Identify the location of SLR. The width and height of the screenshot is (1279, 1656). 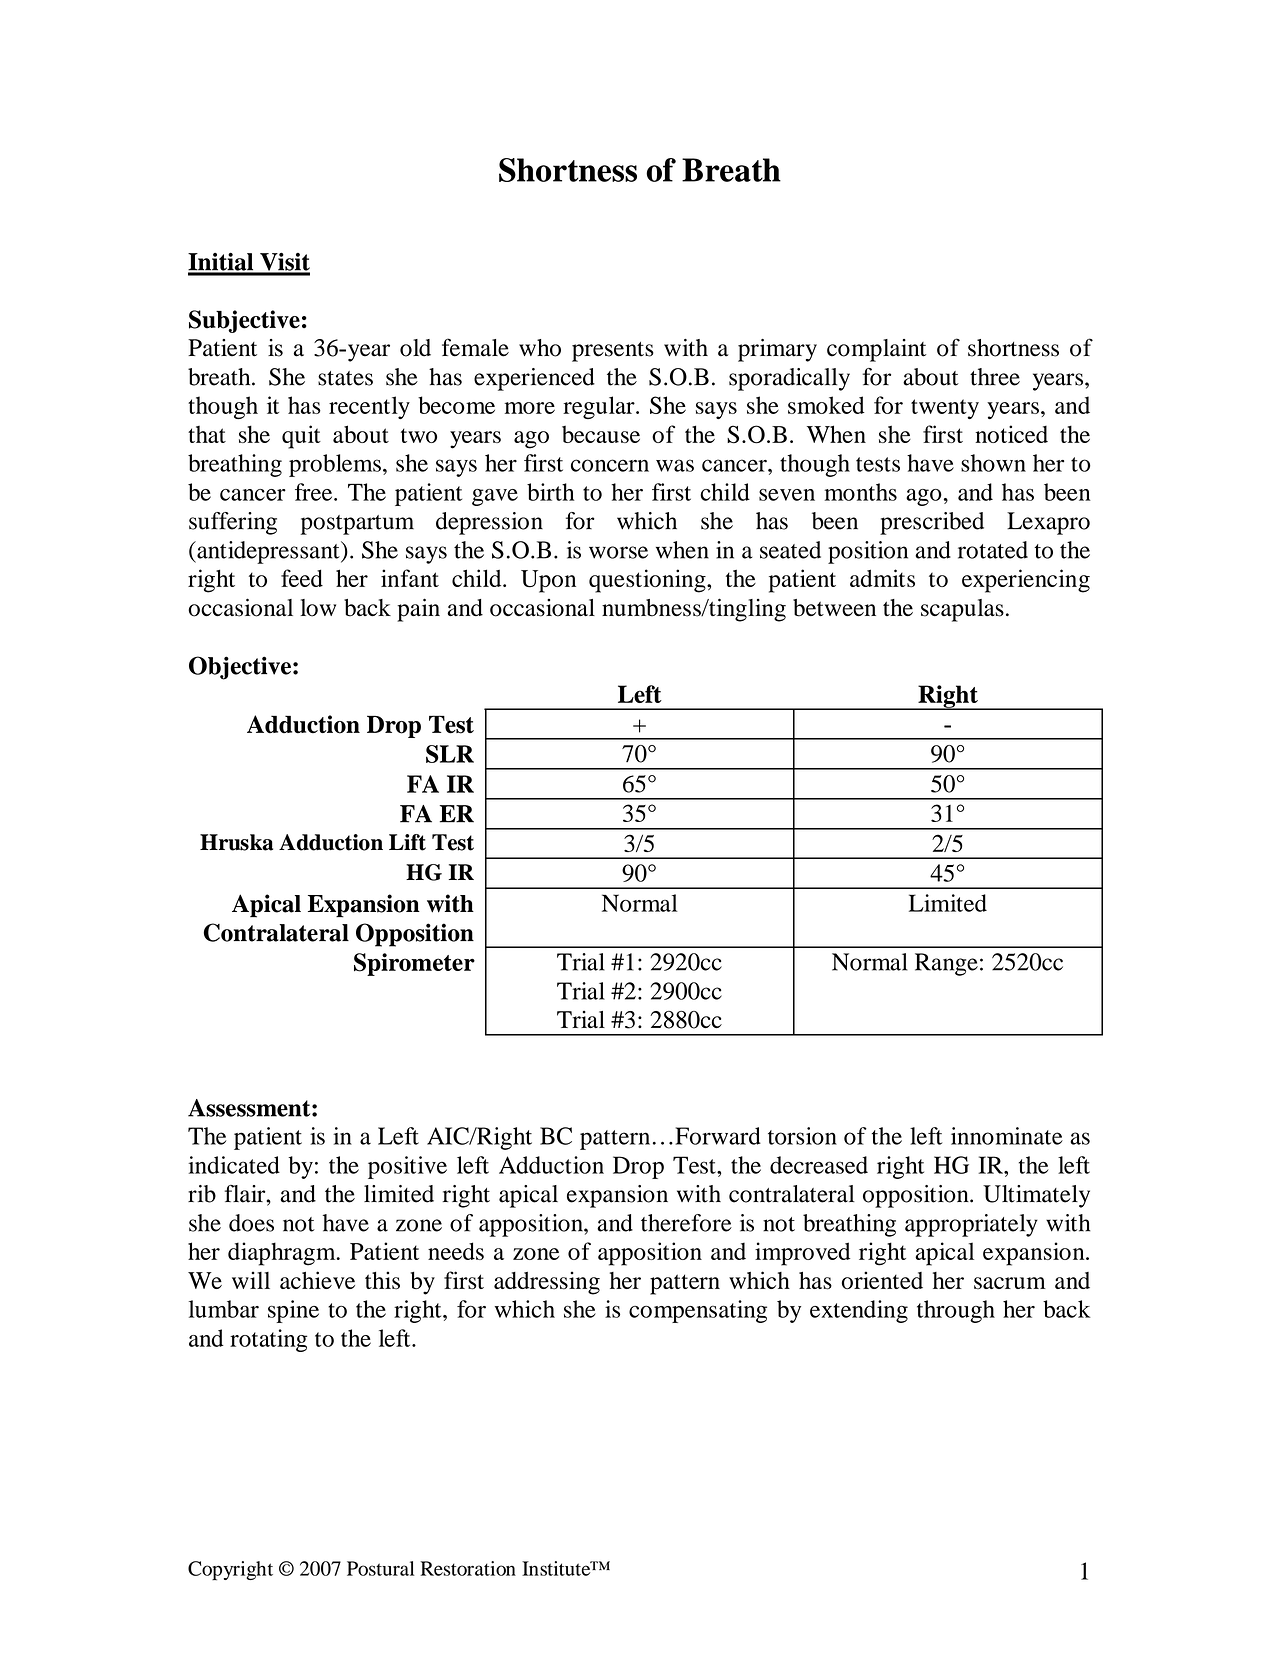
(450, 754).
